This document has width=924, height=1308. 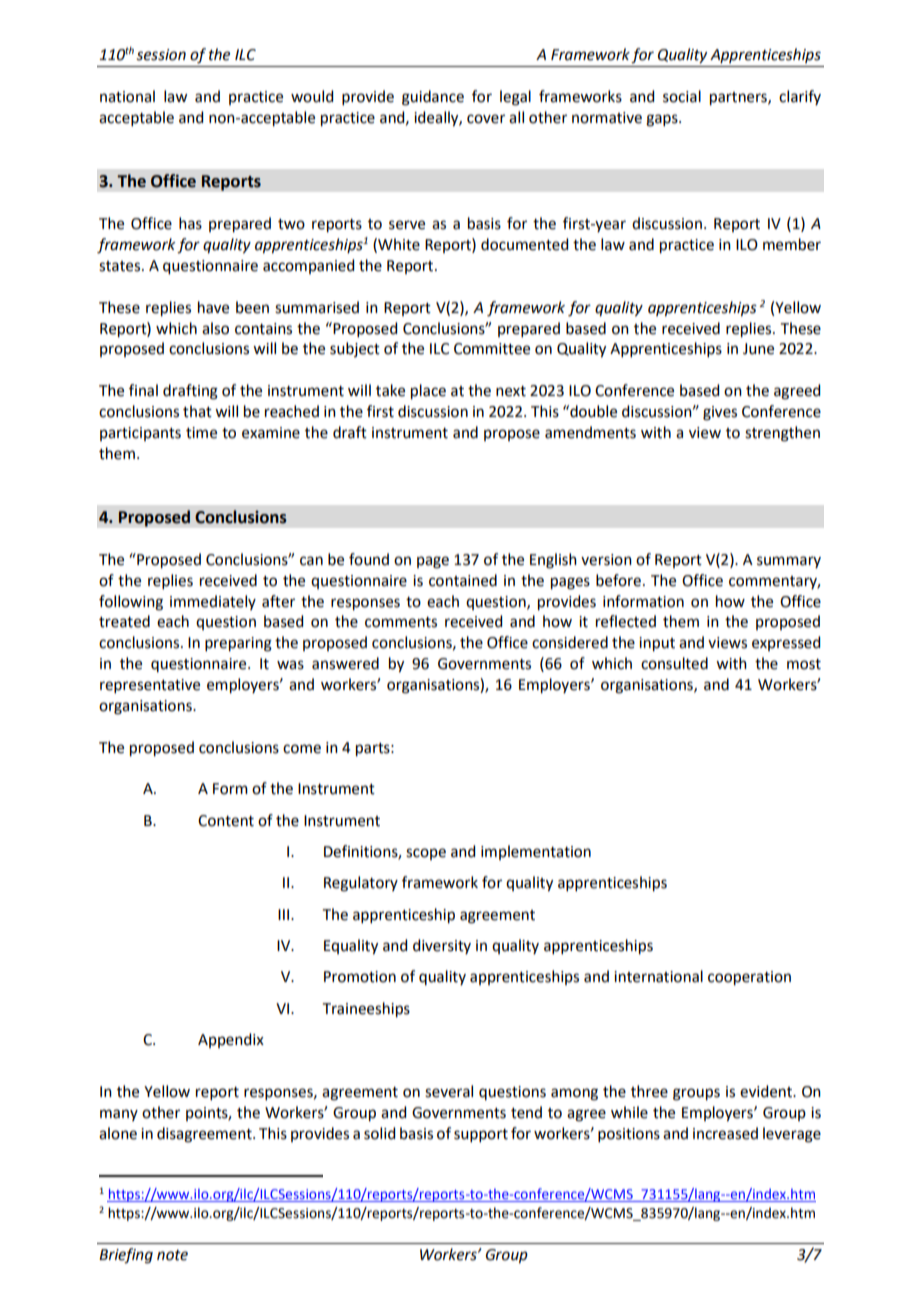 What do you see at coordinates (720, 413) in the document?
I see `gives` at bounding box center [720, 413].
